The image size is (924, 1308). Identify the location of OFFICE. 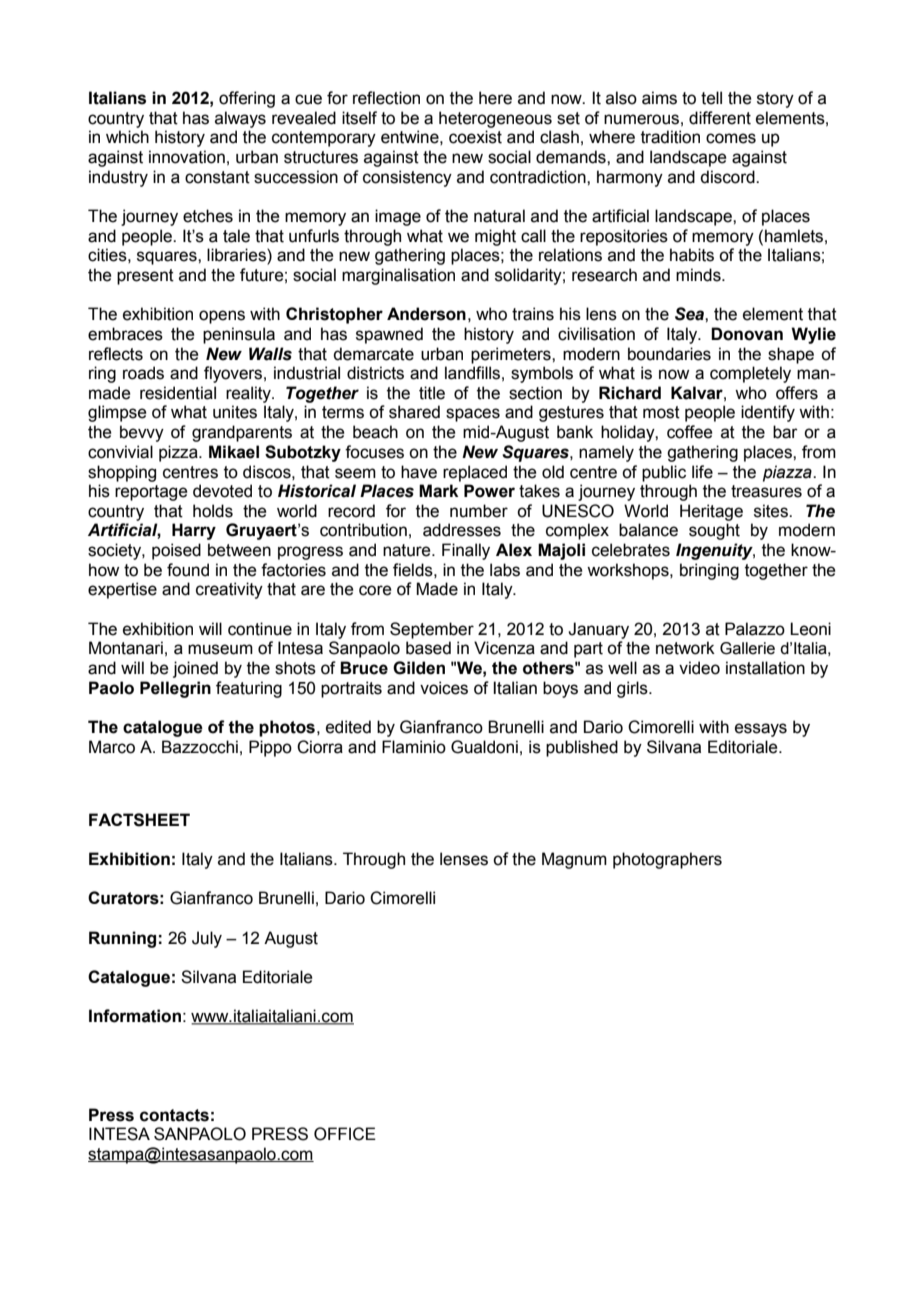
(345, 1134).
